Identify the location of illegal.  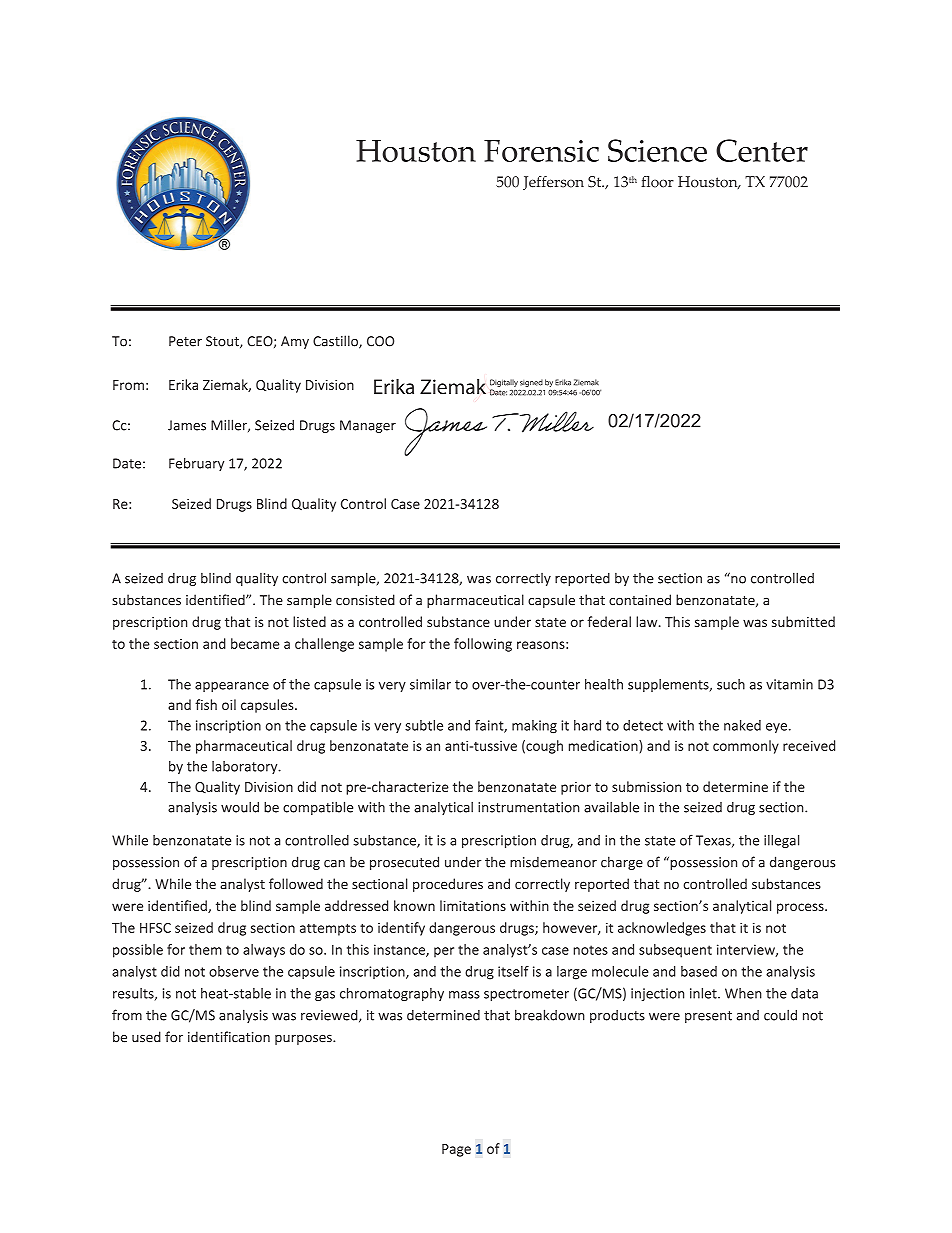
(781, 841).
